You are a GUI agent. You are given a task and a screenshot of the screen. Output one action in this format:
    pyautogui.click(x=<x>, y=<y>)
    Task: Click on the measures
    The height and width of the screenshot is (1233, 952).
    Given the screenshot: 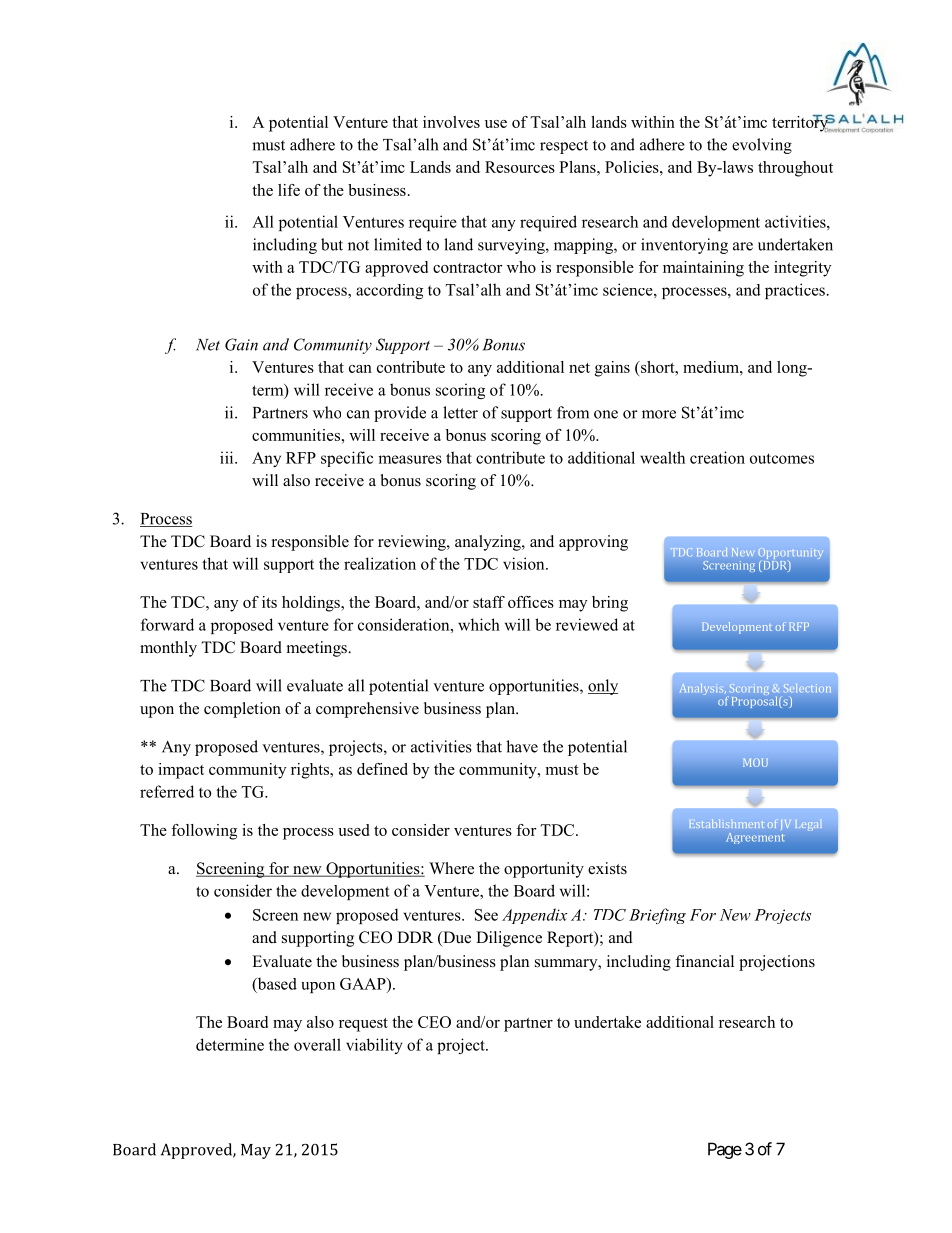 What is the action you would take?
    pyautogui.click(x=410, y=459)
